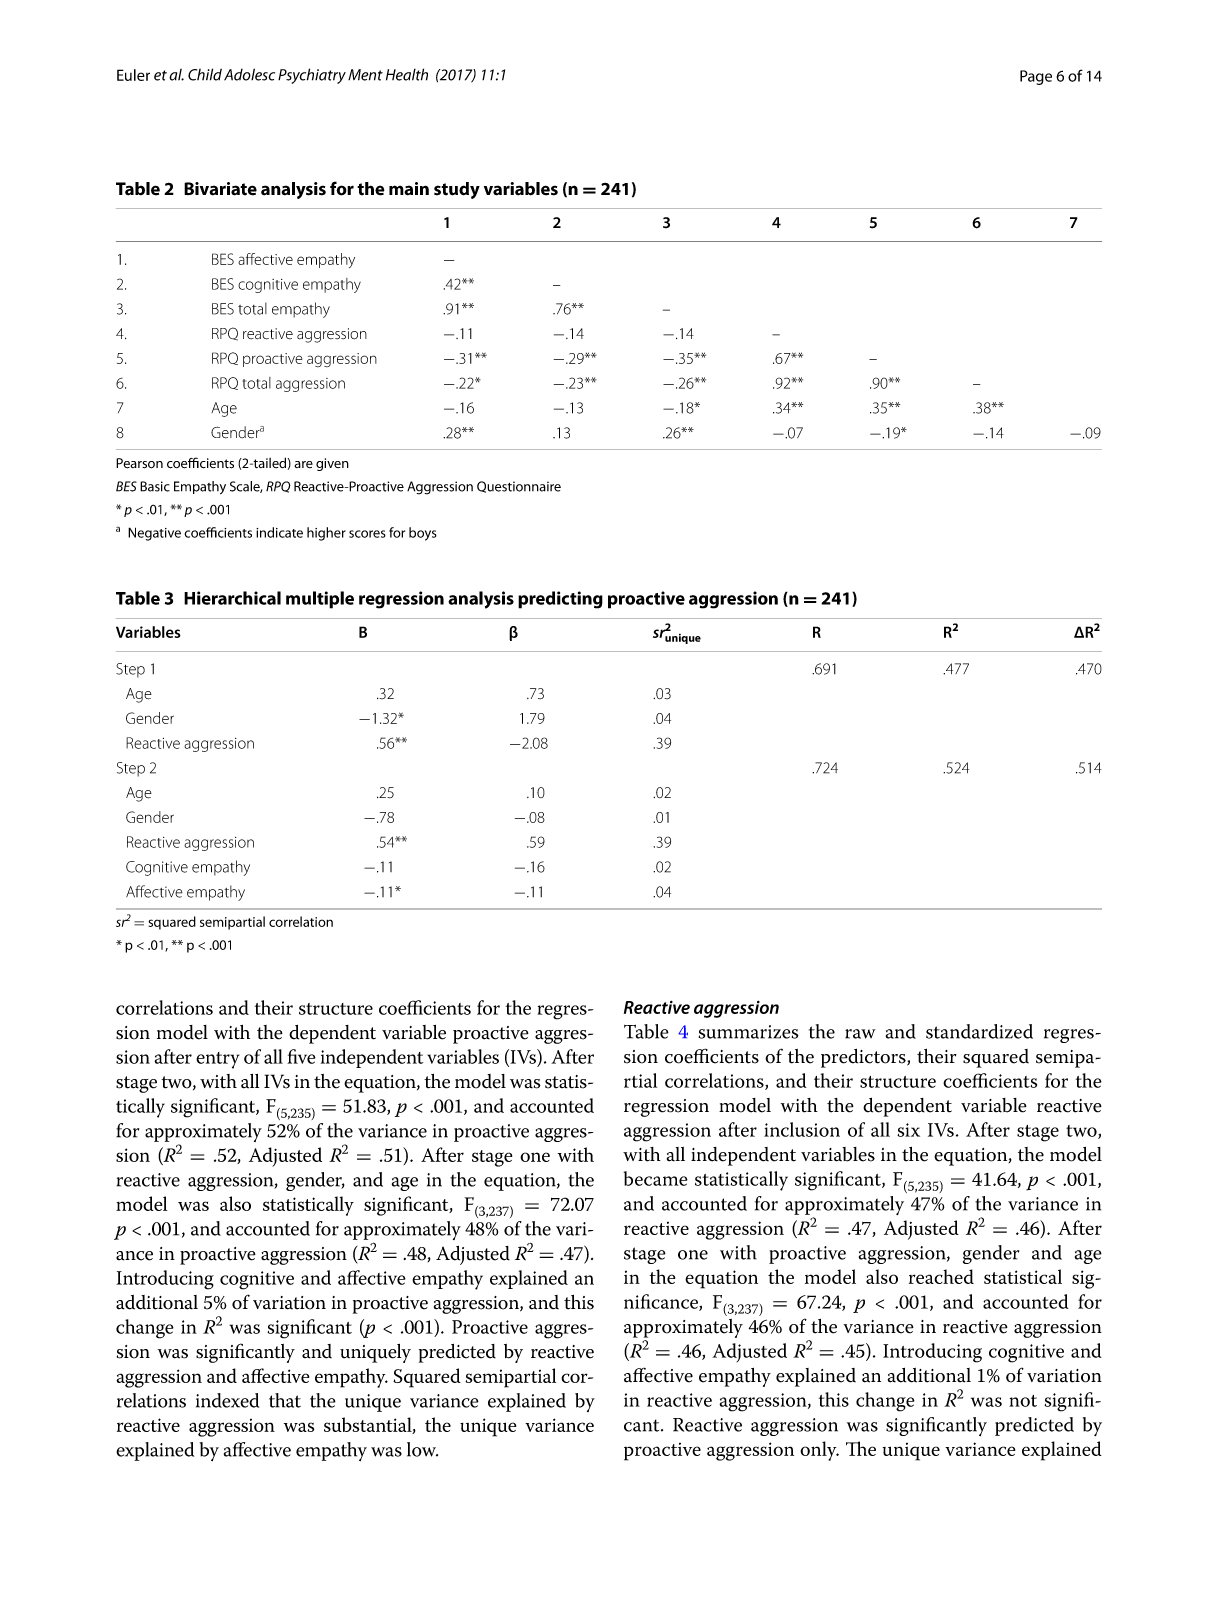 This screenshot has width=1218, height=1618. What do you see at coordinates (232, 598) in the screenshot?
I see `Hierarchical` at bounding box center [232, 598].
